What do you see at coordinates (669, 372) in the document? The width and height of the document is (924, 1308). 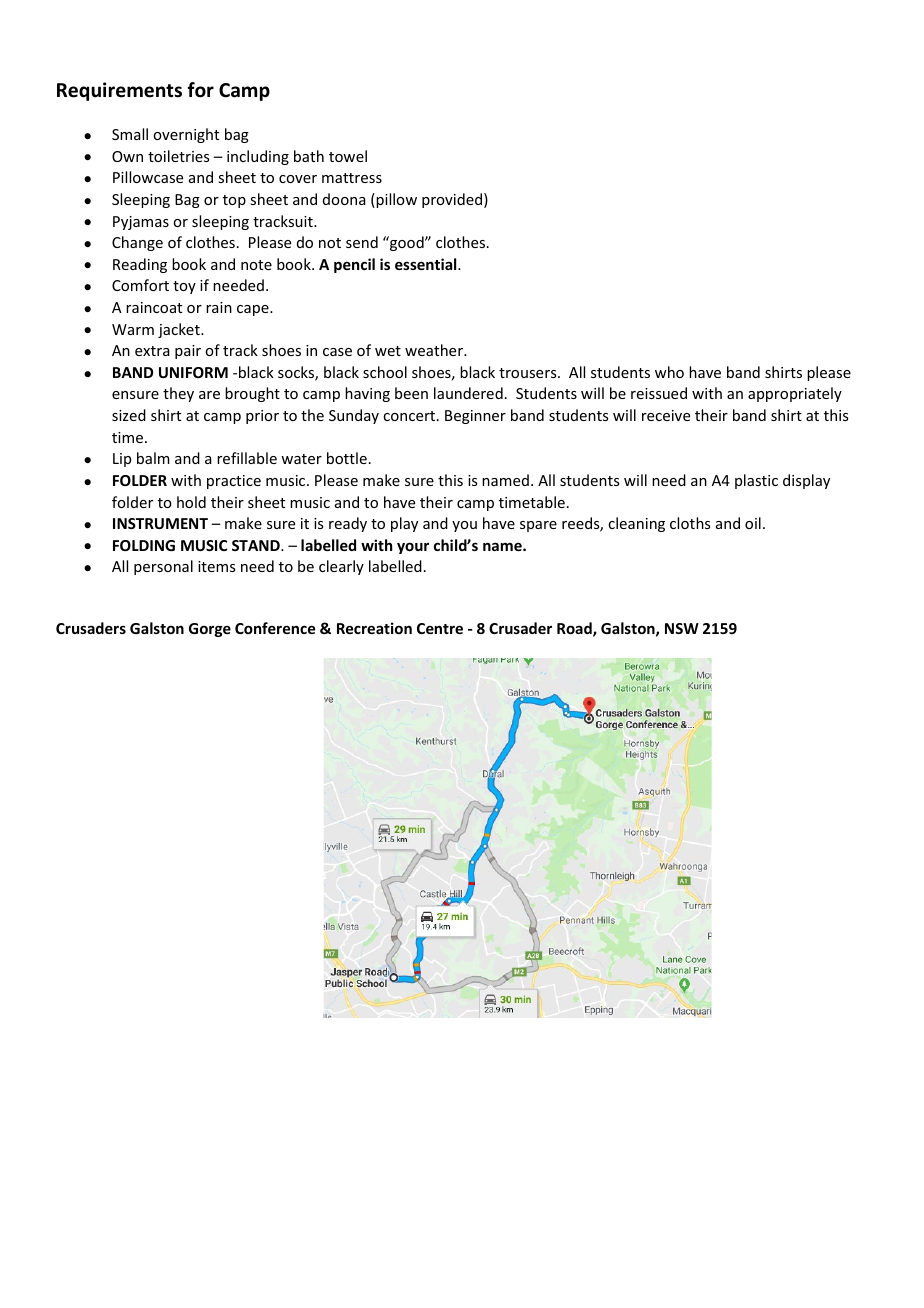 I see `who` at bounding box center [669, 372].
